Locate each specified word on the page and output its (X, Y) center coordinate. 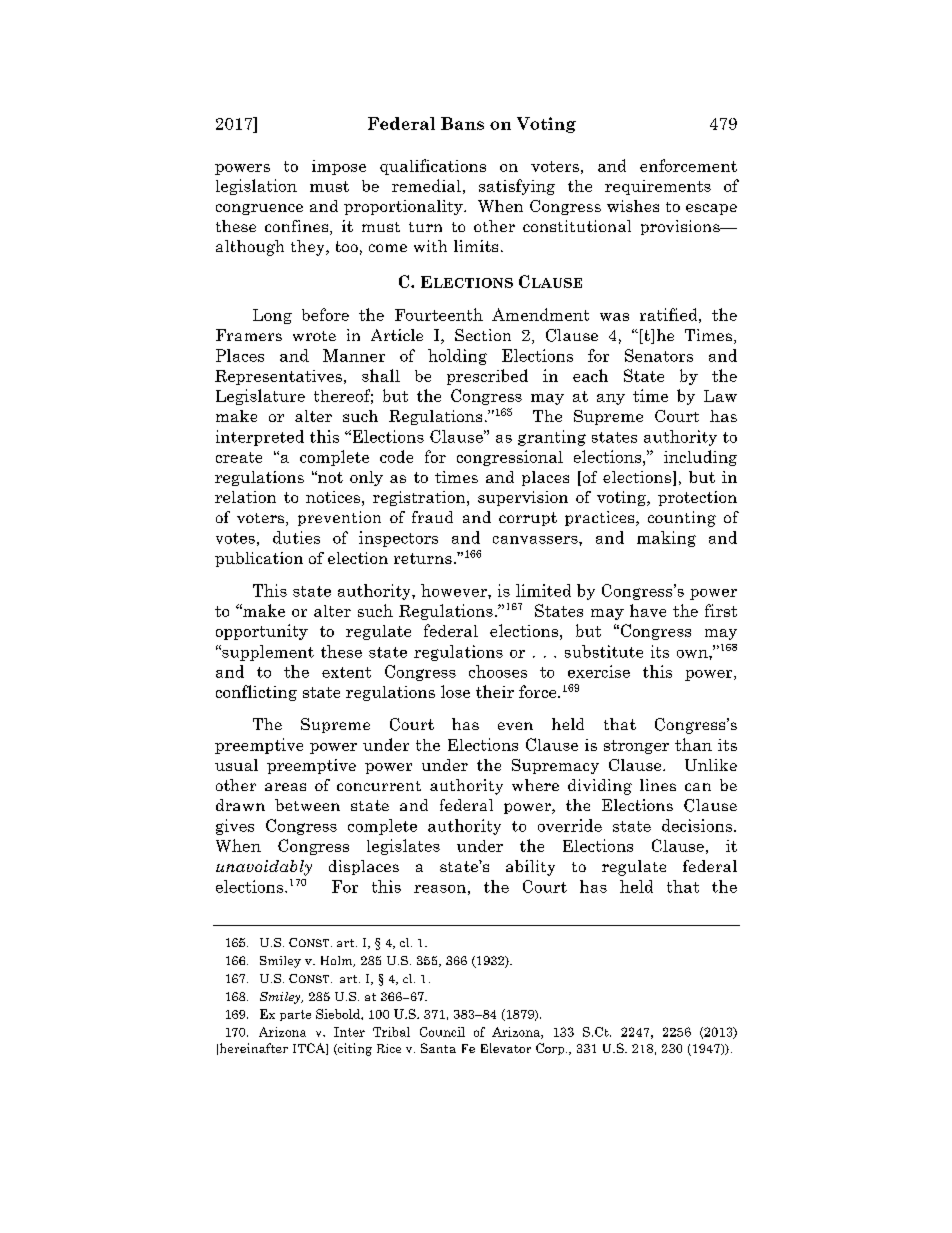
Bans (462, 123)
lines (658, 785)
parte (295, 1015)
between (307, 805)
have (648, 610)
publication (259, 559)
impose (339, 167)
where (535, 785)
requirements (658, 187)
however (455, 590)
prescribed (487, 377)
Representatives (278, 377)
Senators (659, 355)
